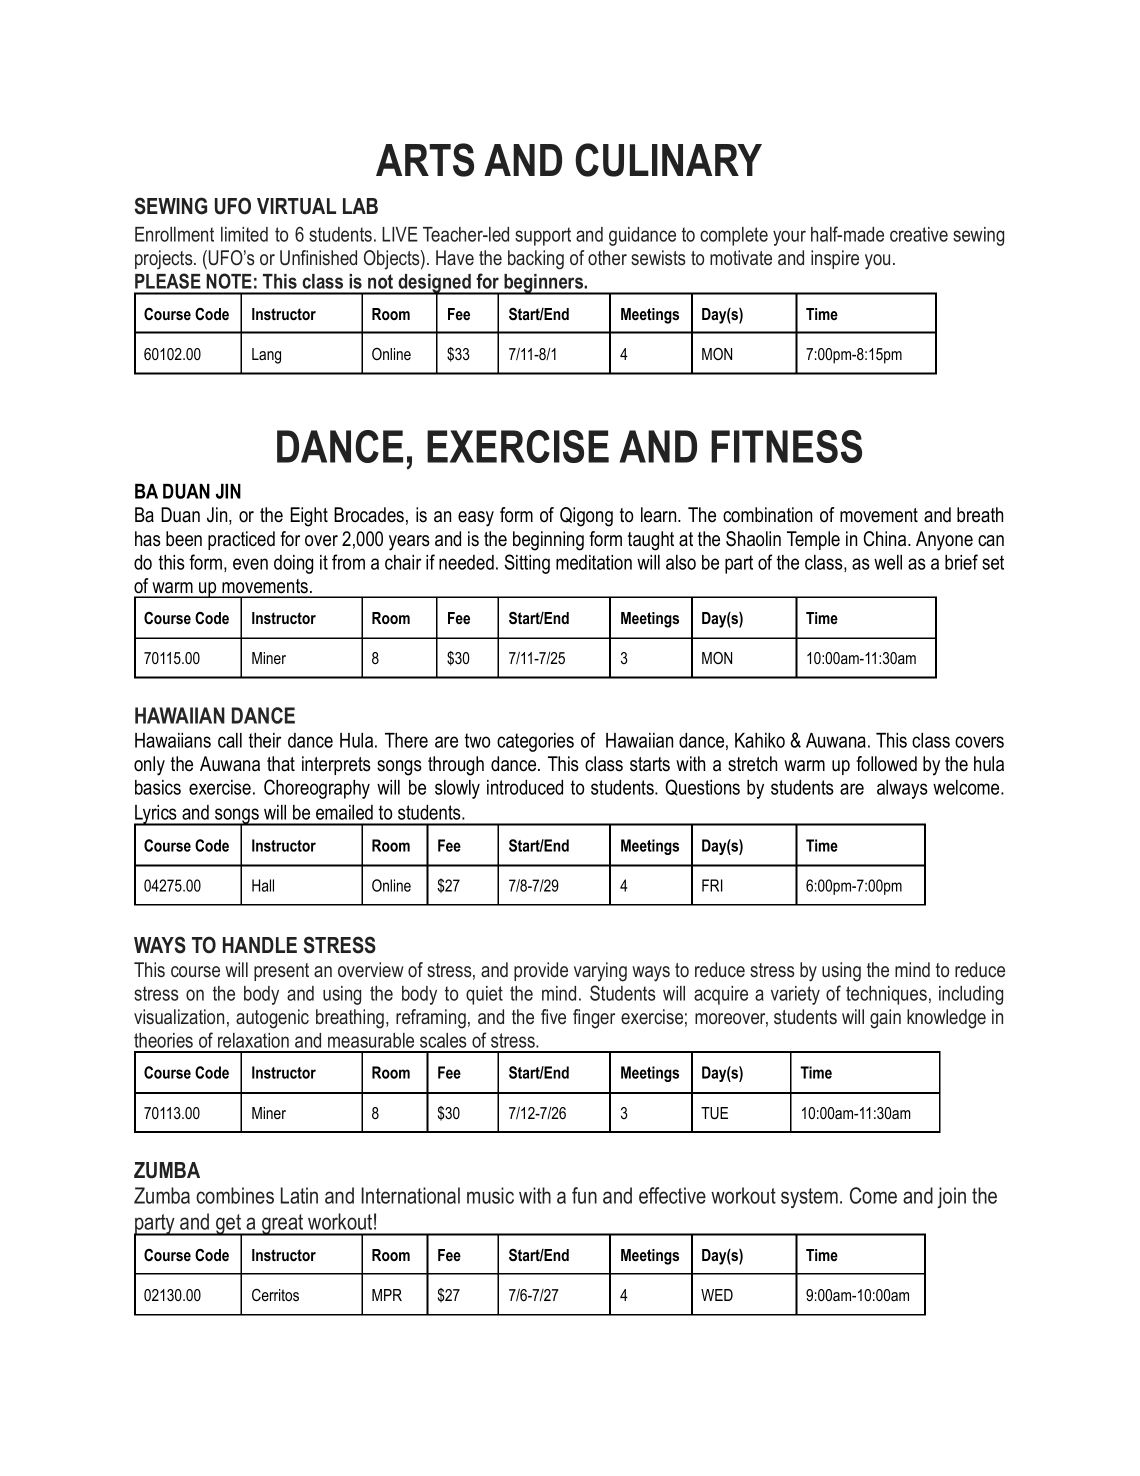  I want to click on join, so click(951, 1197).
